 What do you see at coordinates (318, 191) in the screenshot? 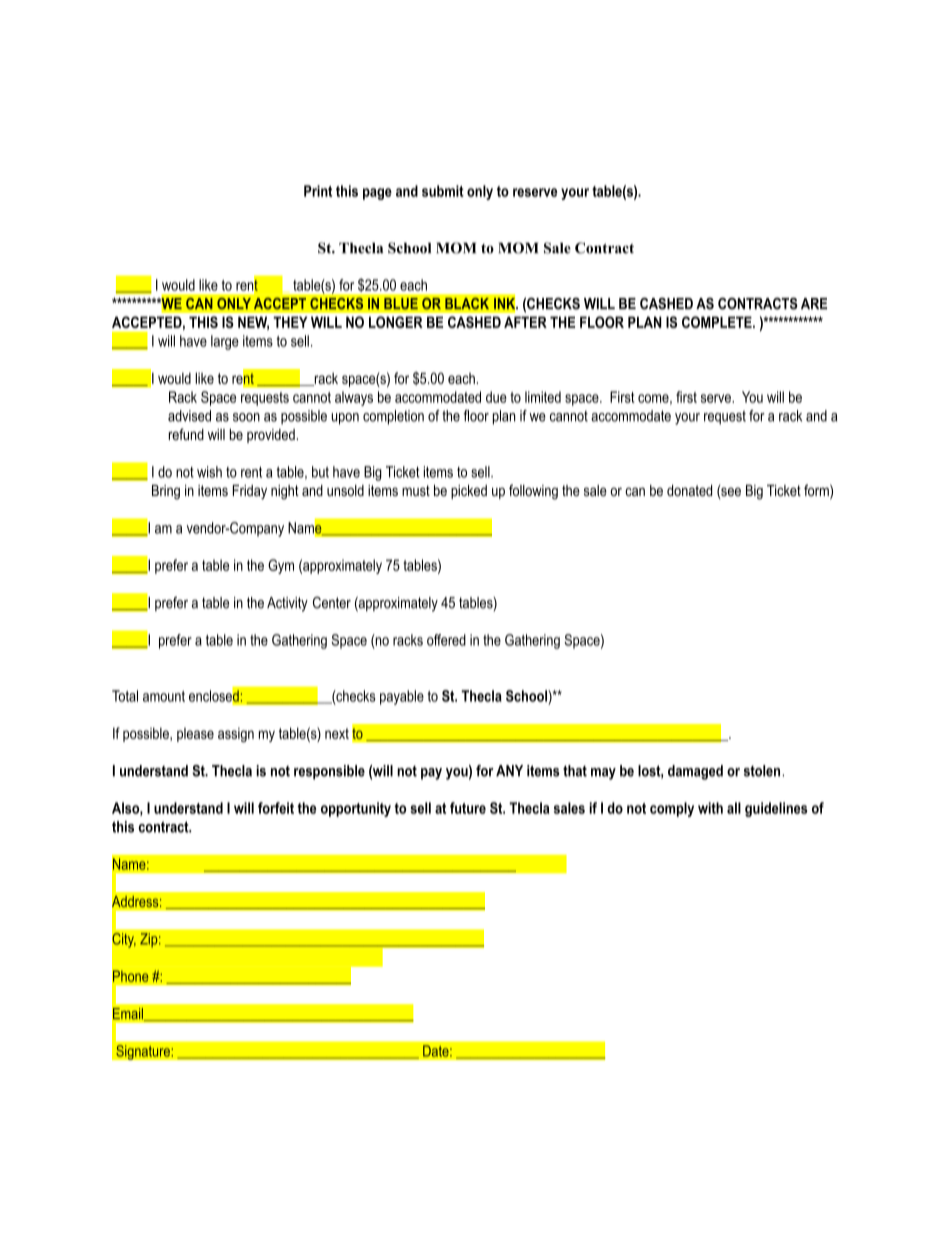
I see `Print` at bounding box center [318, 191].
